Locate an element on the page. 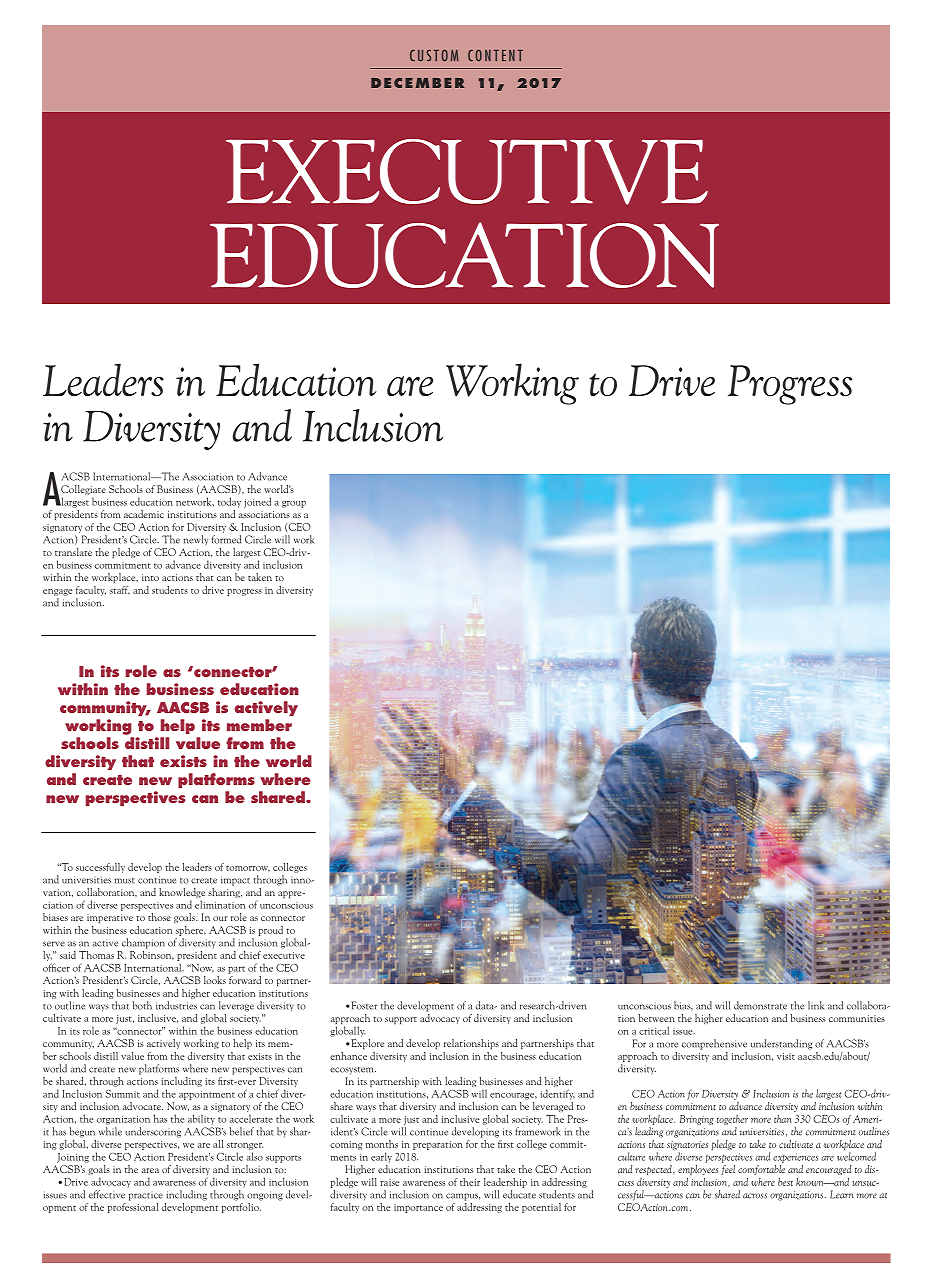 The height and width of the page is (1288, 932). practice is located at coordinates (146, 1197).
